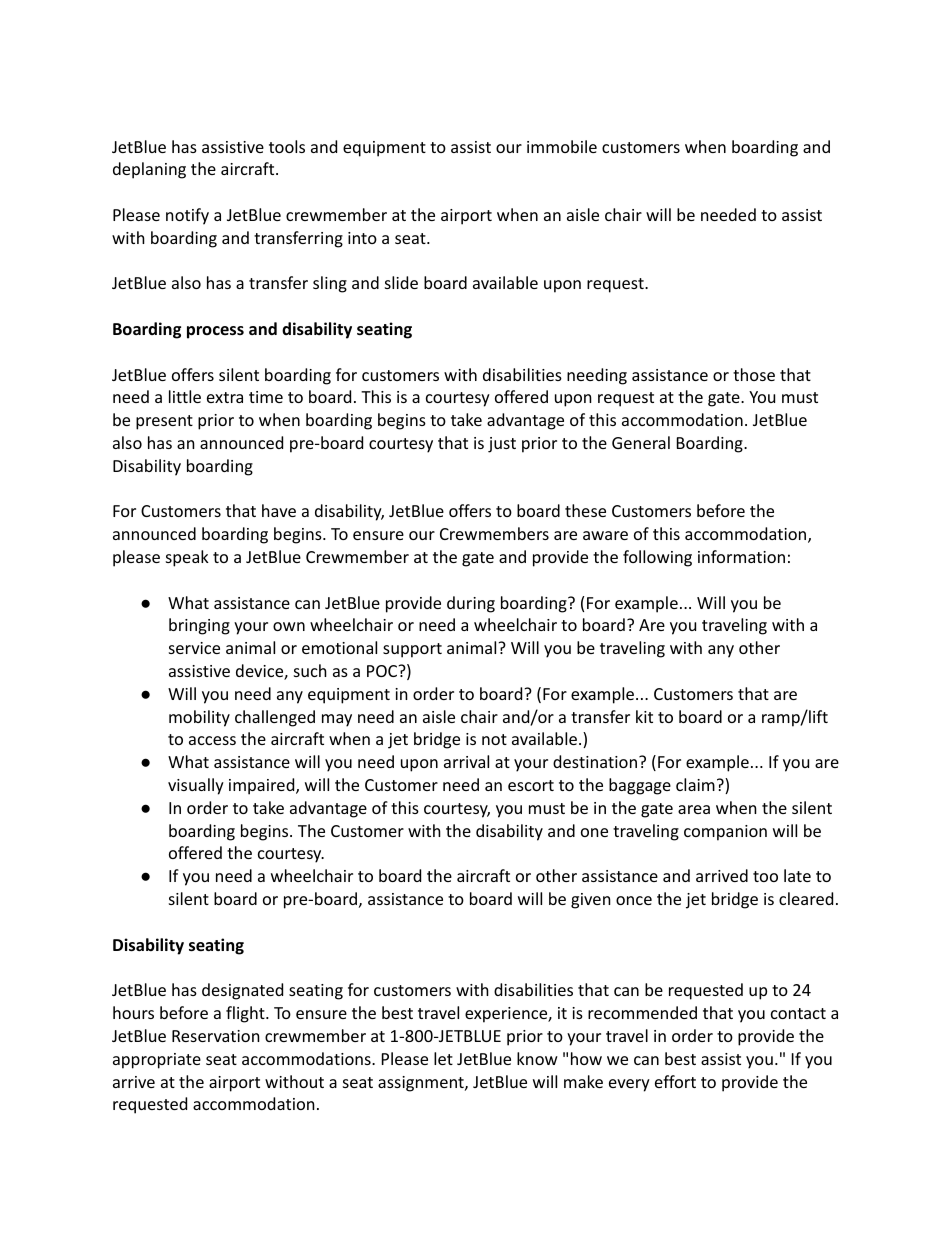 This screenshot has height=1233, width=952. What do you see at coordinates (187, 216) in the screenshot?
I see `notify` at bounding box center [187, 216].
